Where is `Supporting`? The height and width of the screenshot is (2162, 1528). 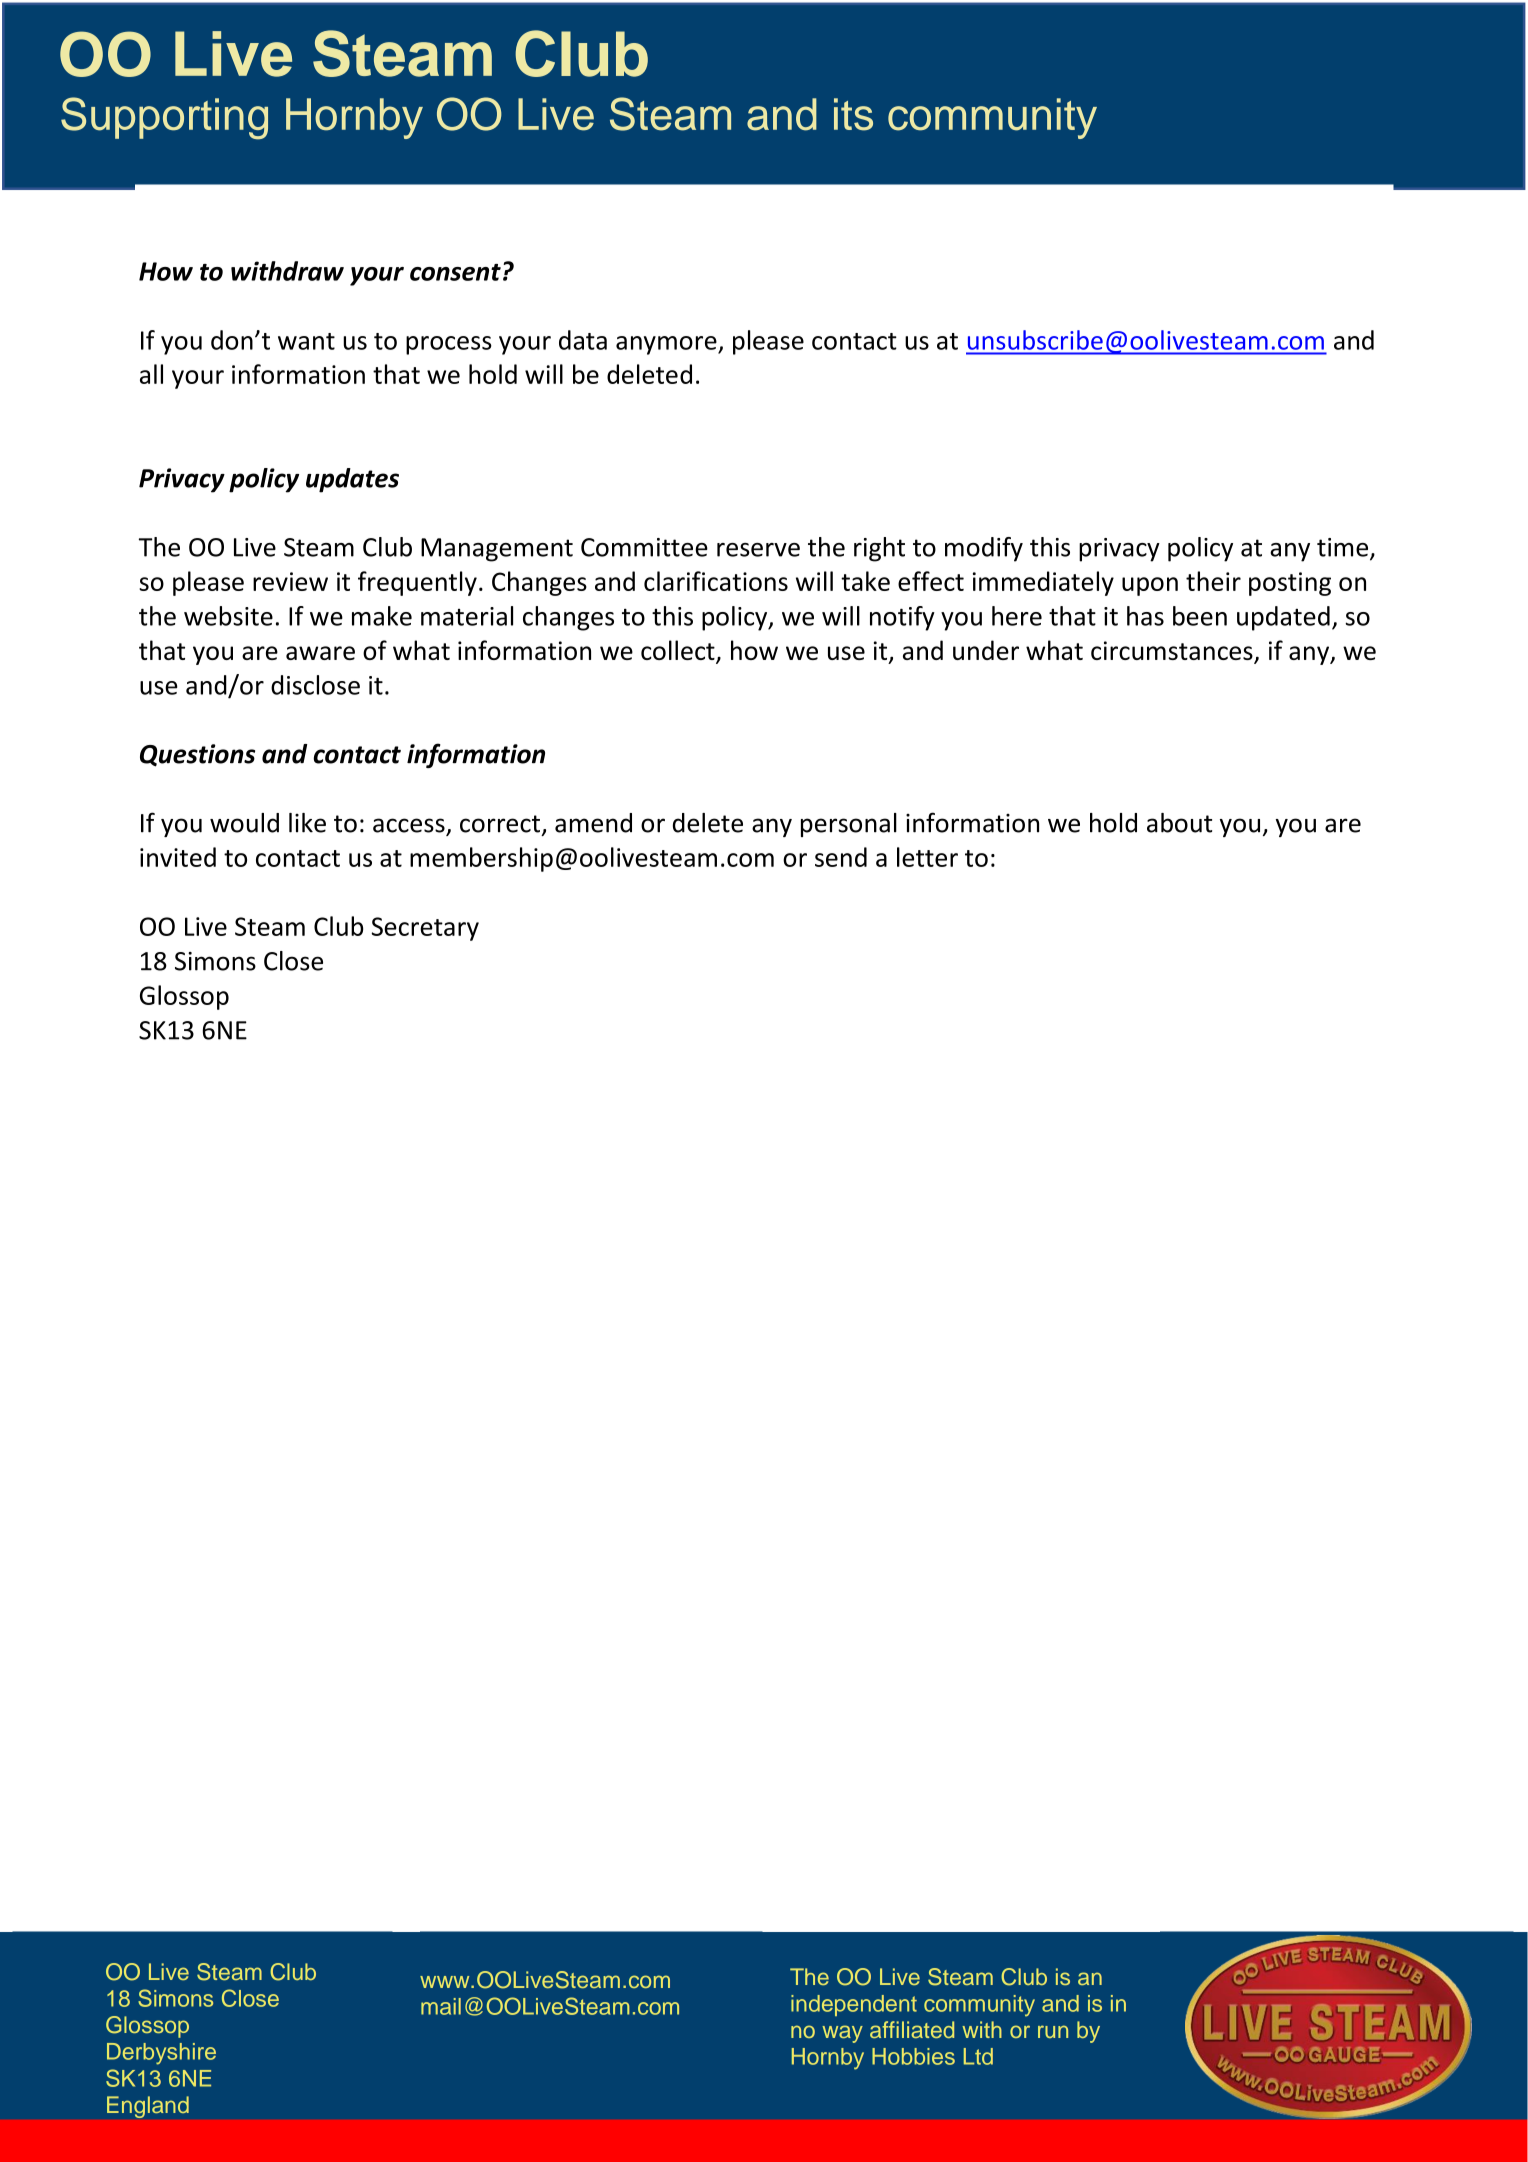
Supporting is located at coordinates (164, 118).
